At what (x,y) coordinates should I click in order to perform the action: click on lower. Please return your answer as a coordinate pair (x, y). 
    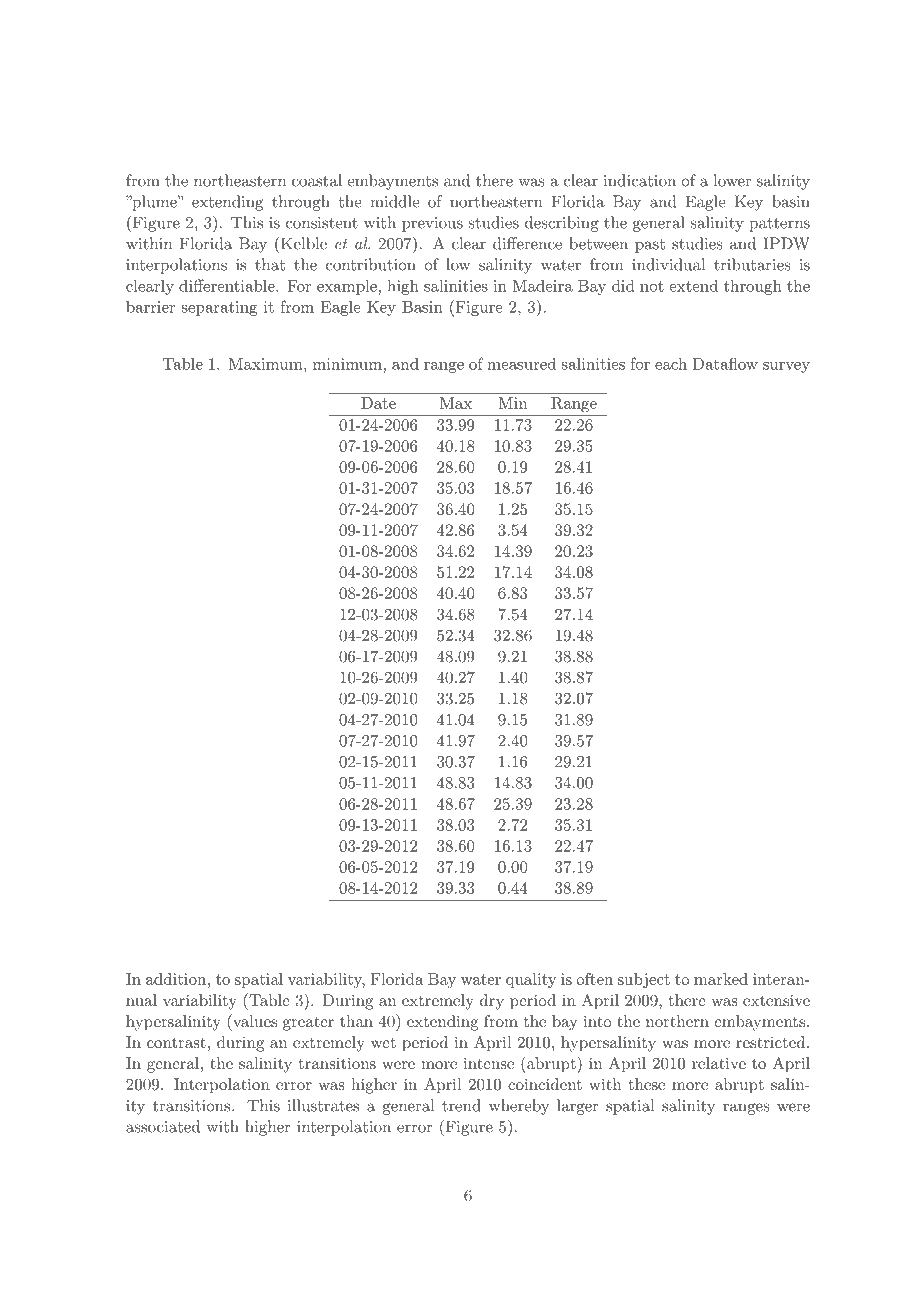
    Looking at the image, I should click on (732, 180).
